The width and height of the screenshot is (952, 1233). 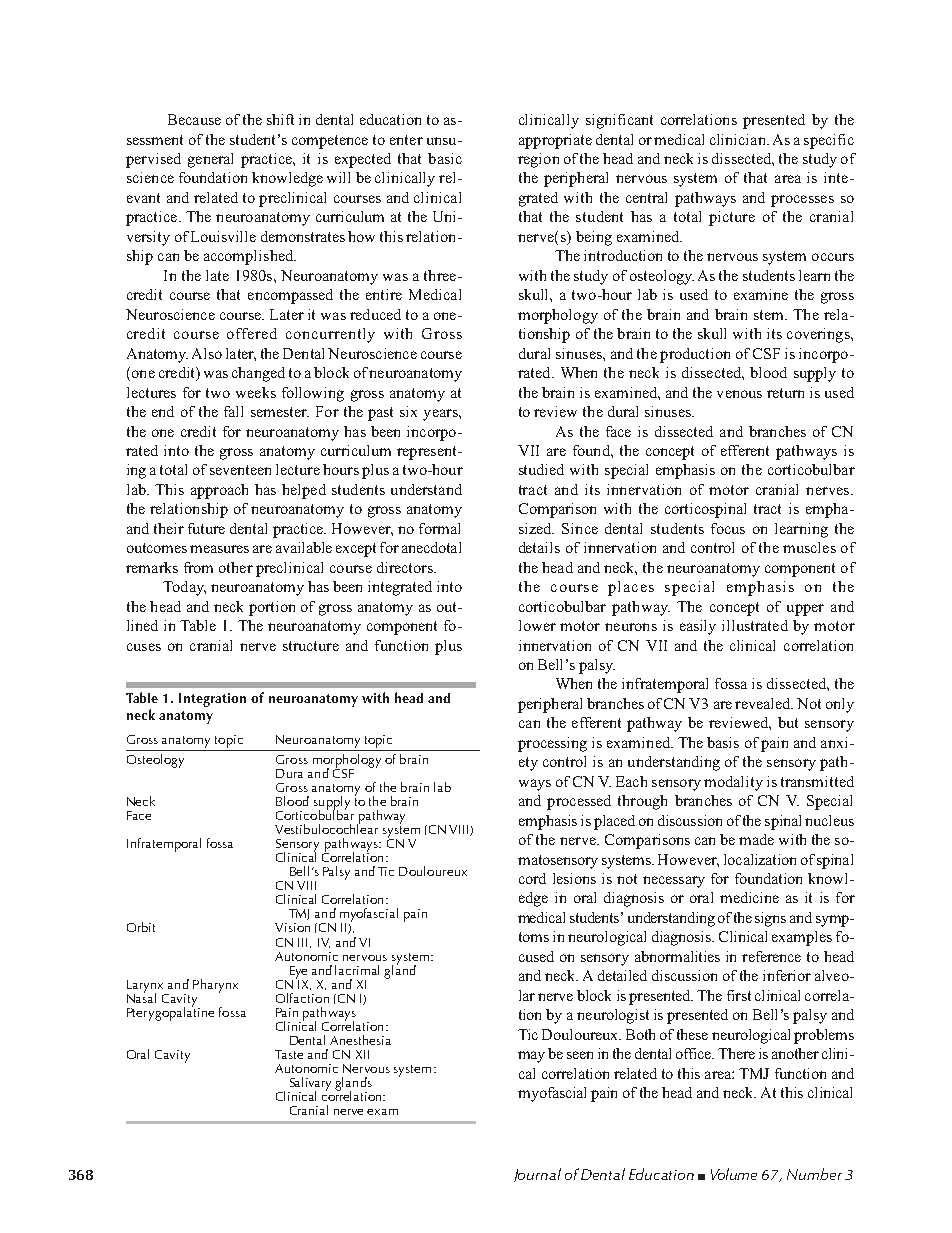 What do you see at coordinates (829, 141) in the screenshot?
I see `specific` at bounding box center [829, 141].
